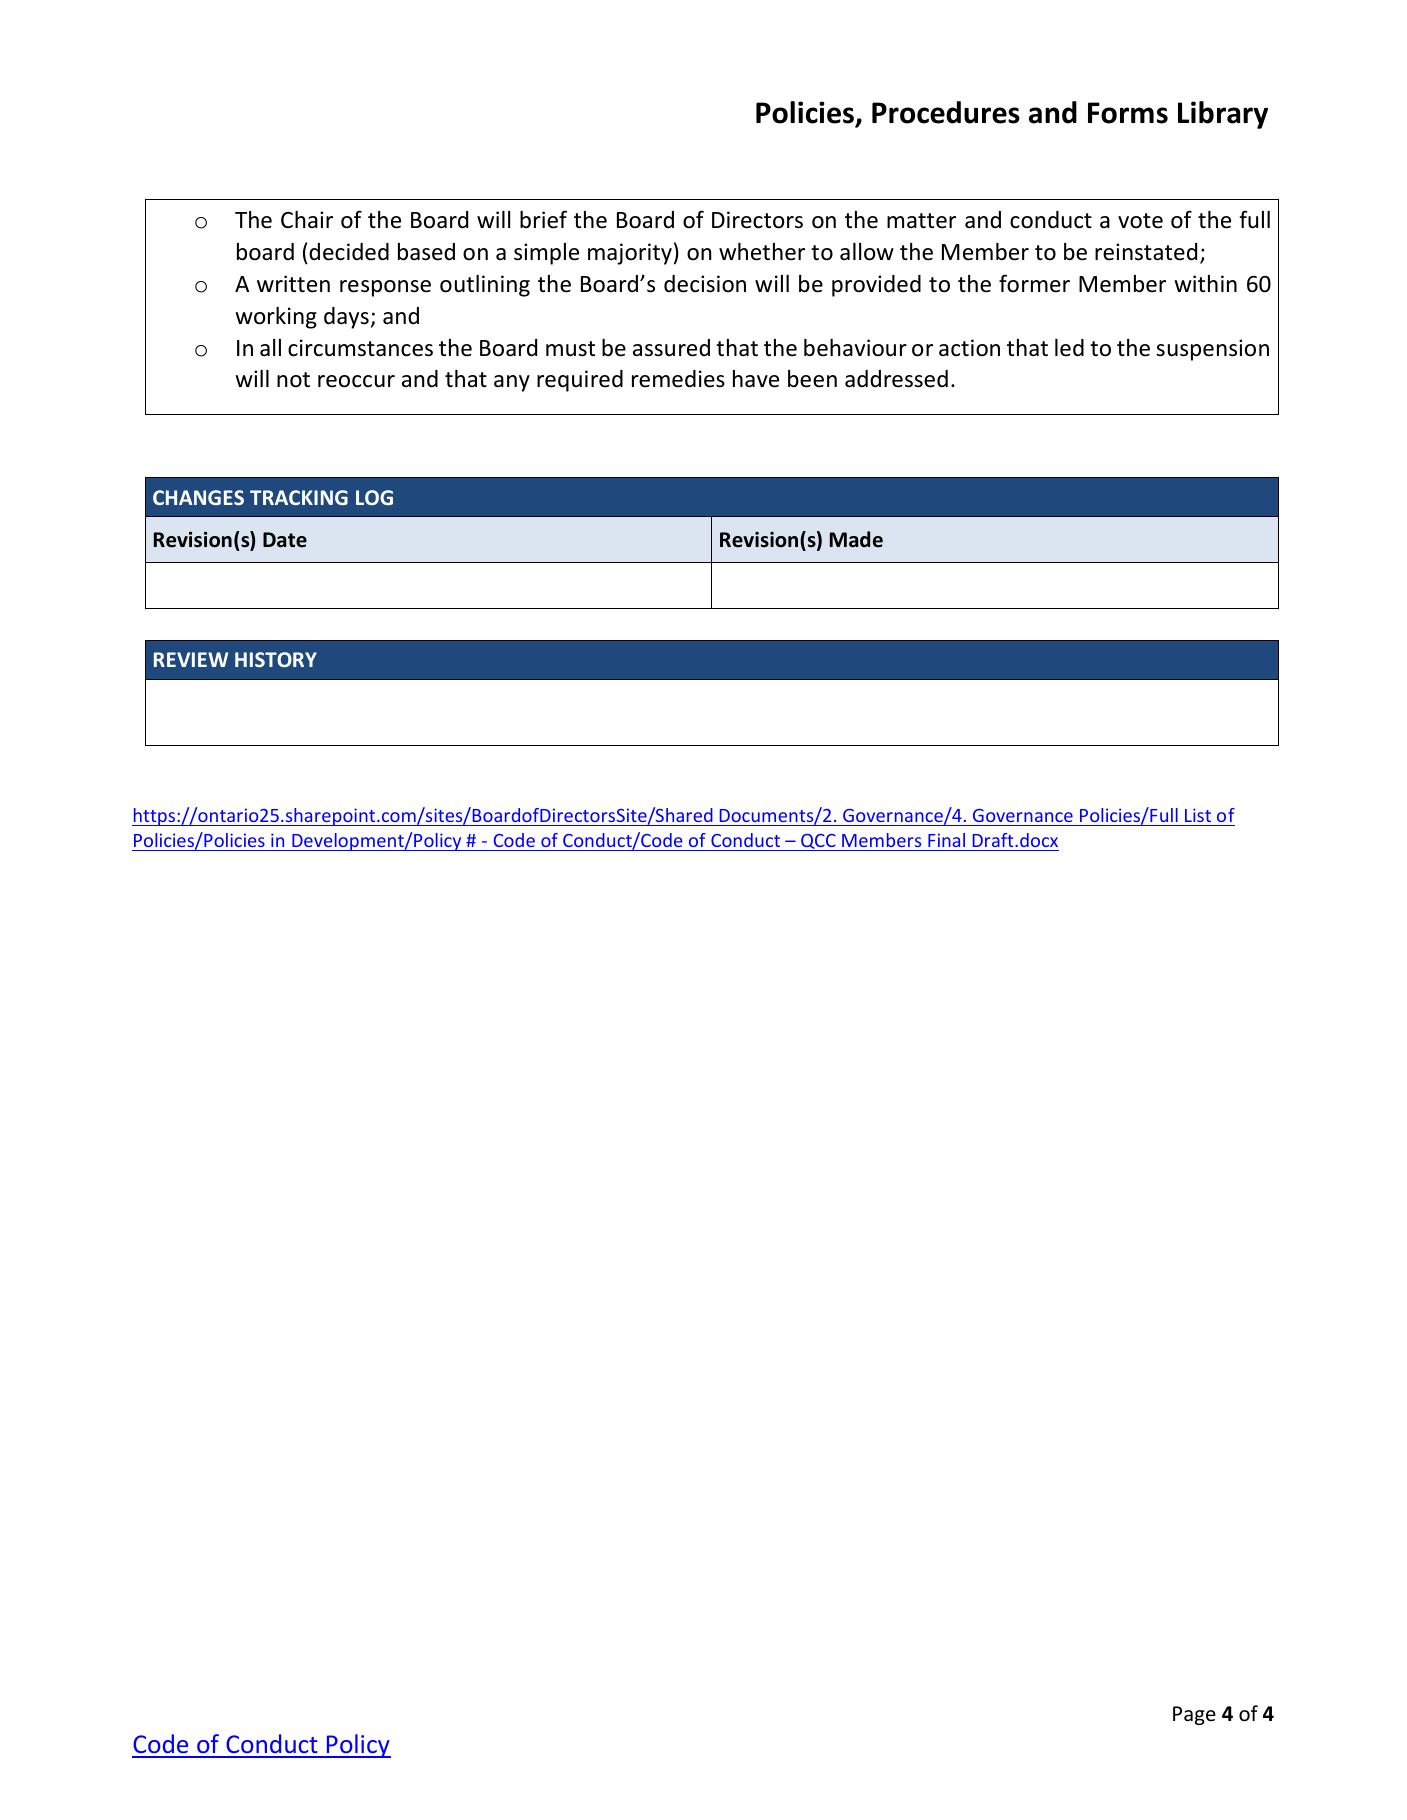 The width and height of the document is (1407, 1820). I want to click on HISTORY, so click(276, 659).
